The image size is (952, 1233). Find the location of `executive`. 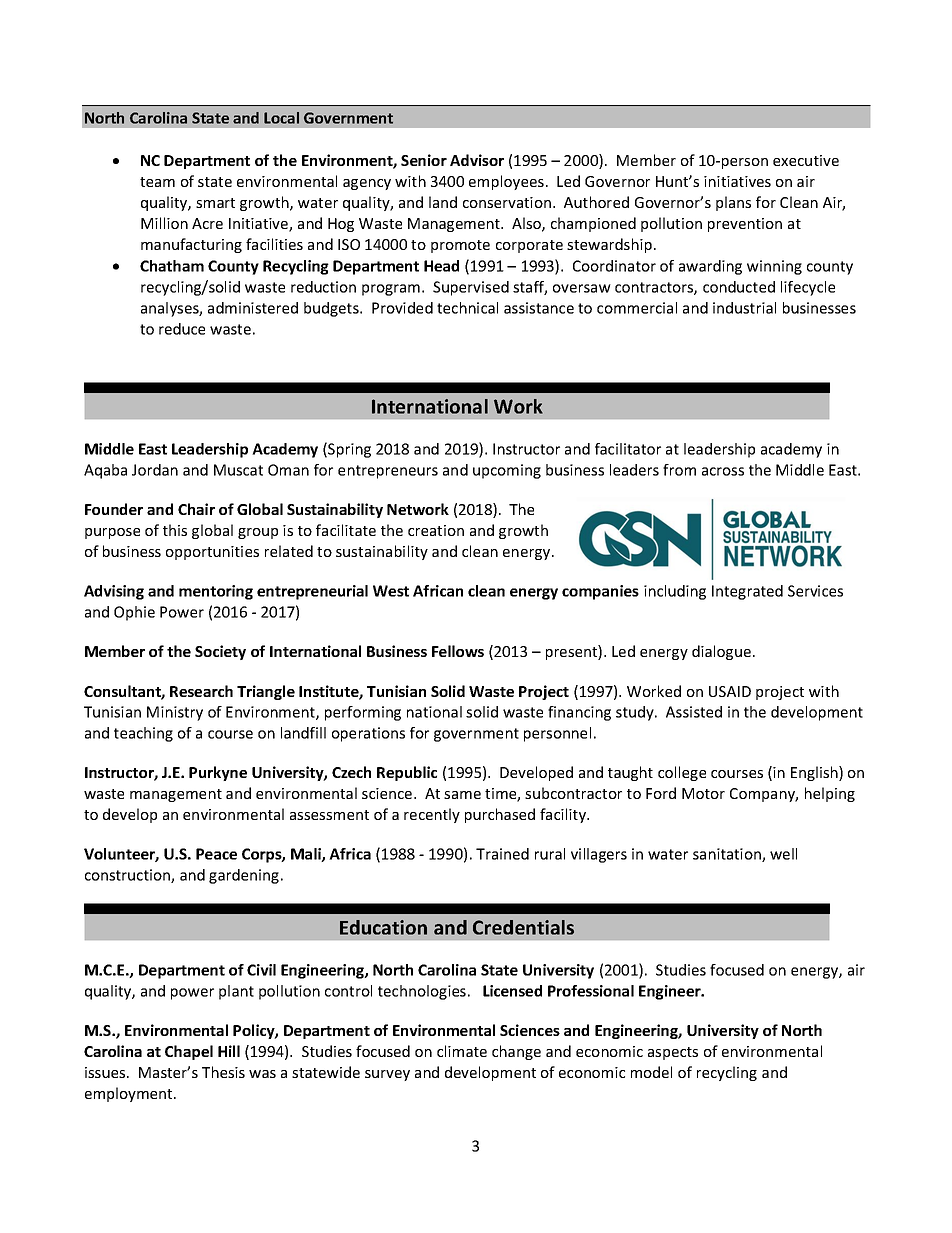

executive is located at coordinates (806, 160).
